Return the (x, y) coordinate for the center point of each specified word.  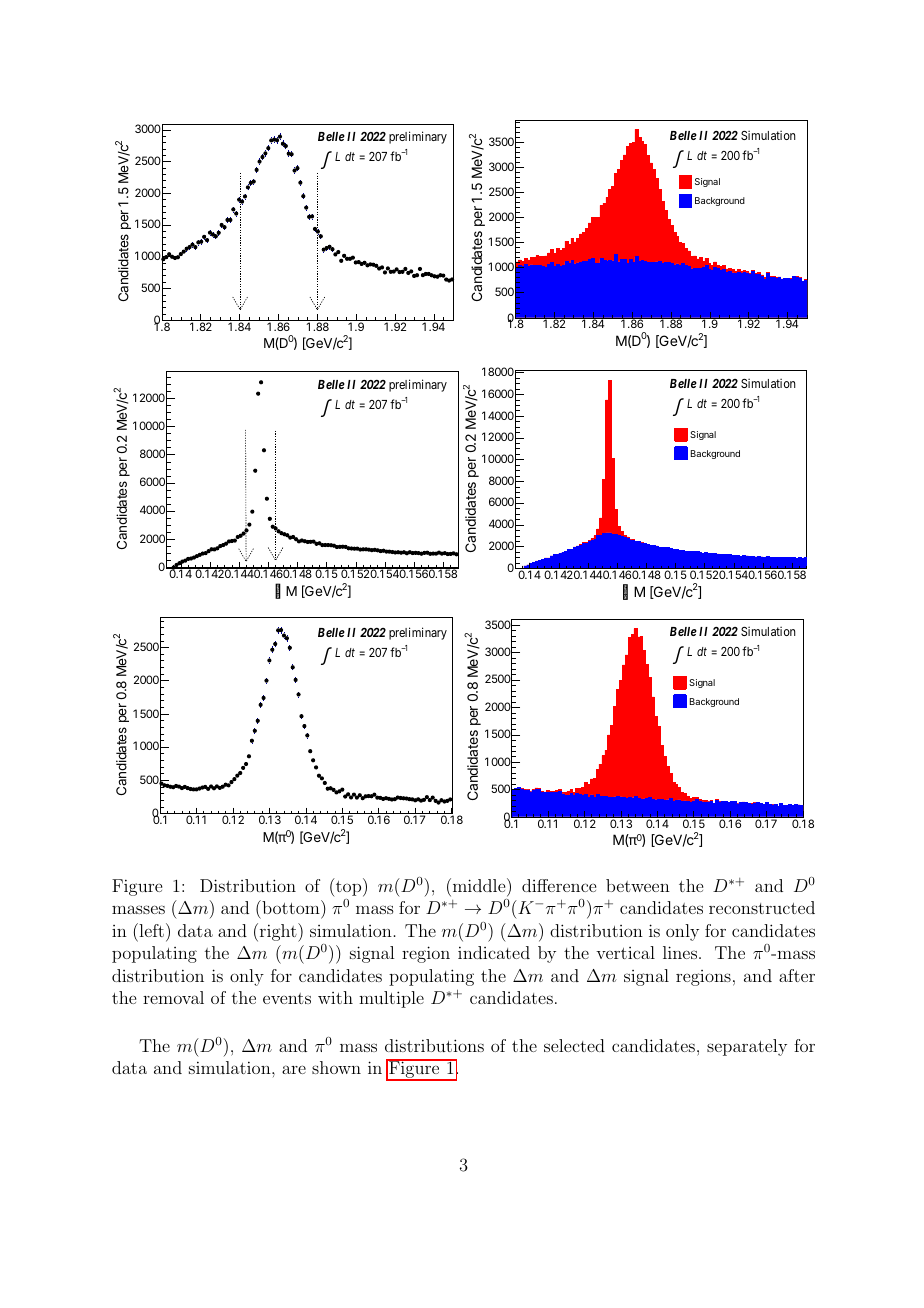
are (294, 1069)
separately (747, 1047)
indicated (494, 952)
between (638, 885)
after (797, 975)
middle (479, 885)
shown (336, 1067)
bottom (291, 907)
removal (173, 997)
